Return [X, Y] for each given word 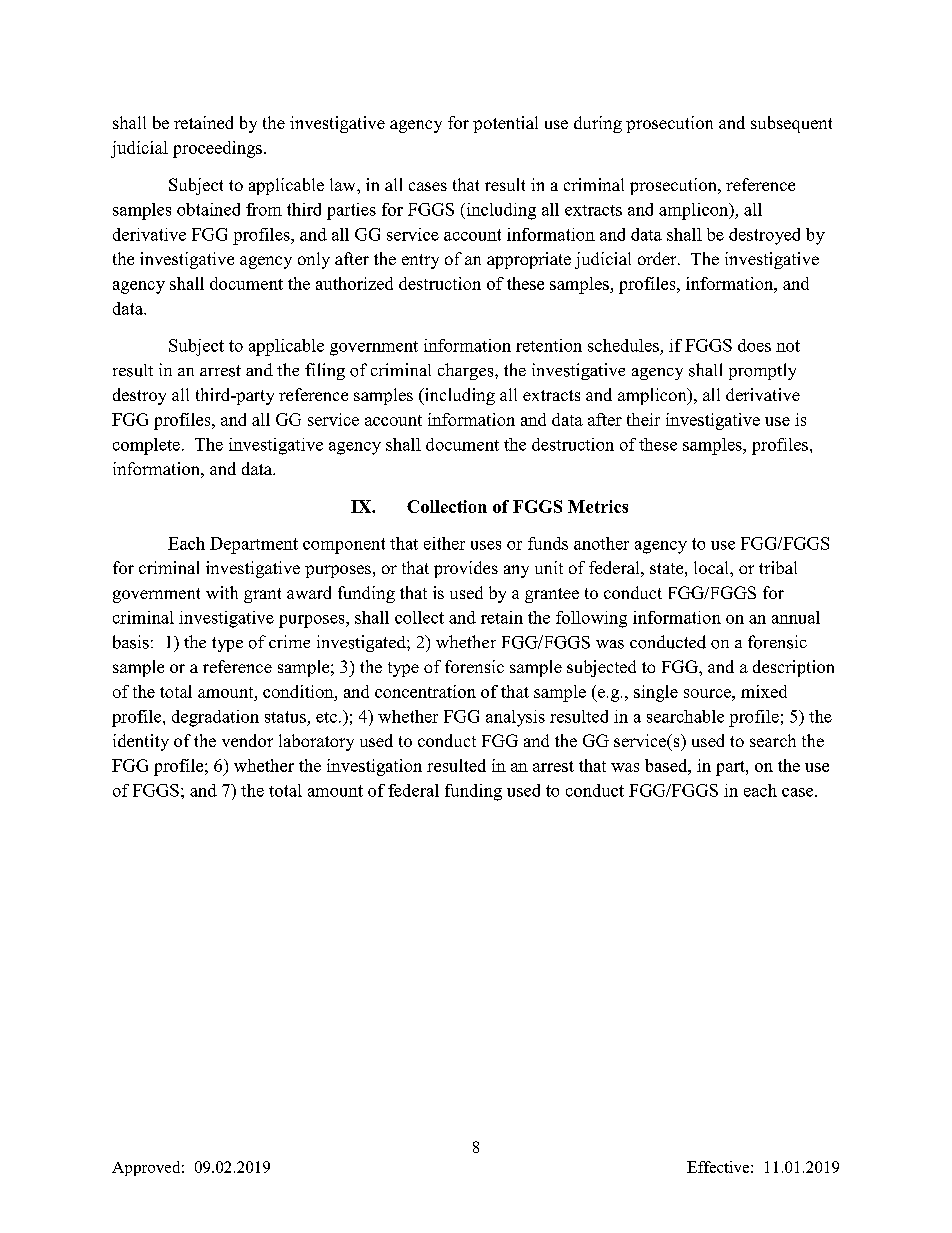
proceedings [217, 149]
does [754, 345]
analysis [515, 718]
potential [505, 124]
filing [325, 371]
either [444, 543]
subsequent [791, 124]
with [222, 592]
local [712, 567]
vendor [247, 740]
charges [467, 371]
